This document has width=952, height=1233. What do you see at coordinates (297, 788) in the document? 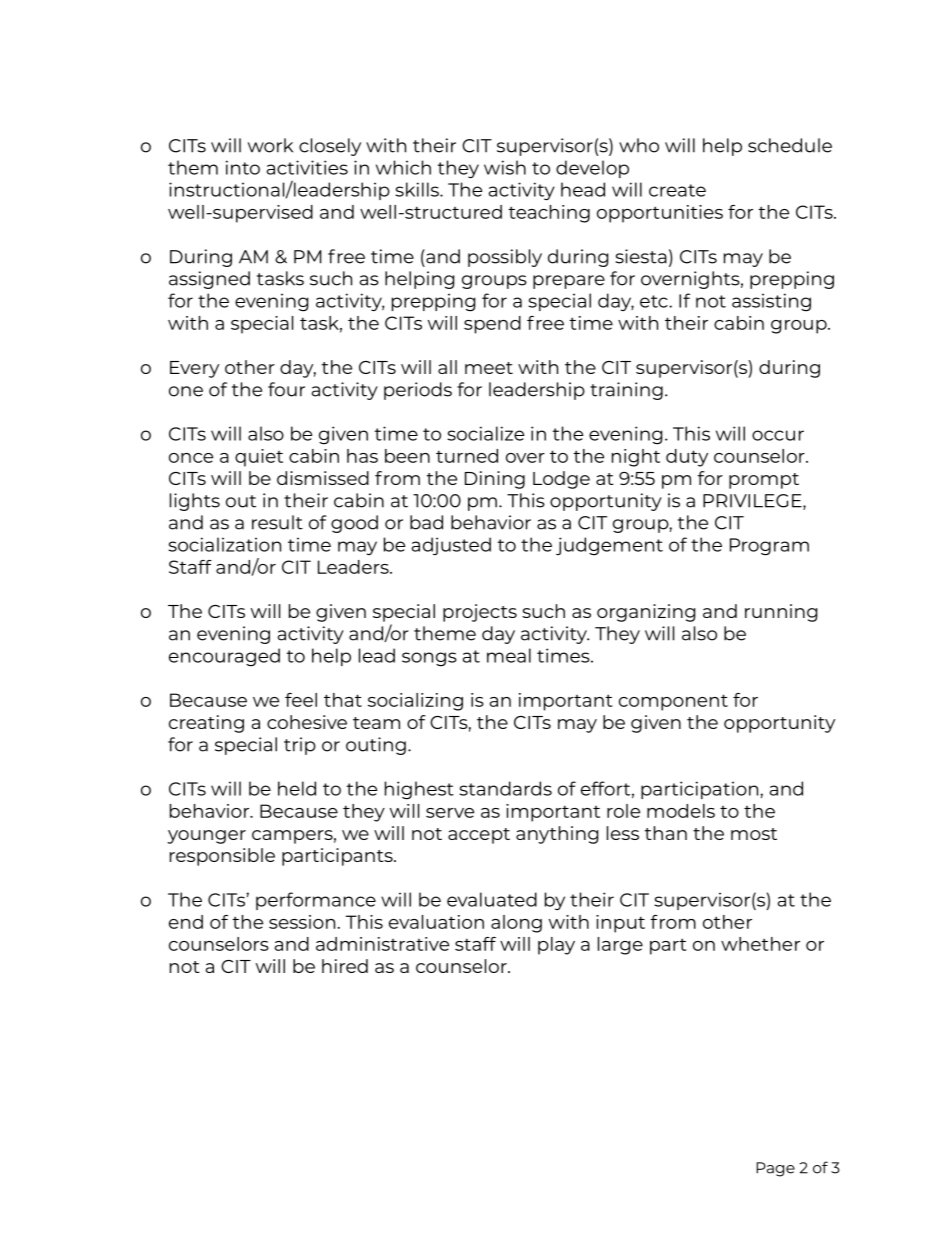
I see `held` at bounding box center [297, 788].
